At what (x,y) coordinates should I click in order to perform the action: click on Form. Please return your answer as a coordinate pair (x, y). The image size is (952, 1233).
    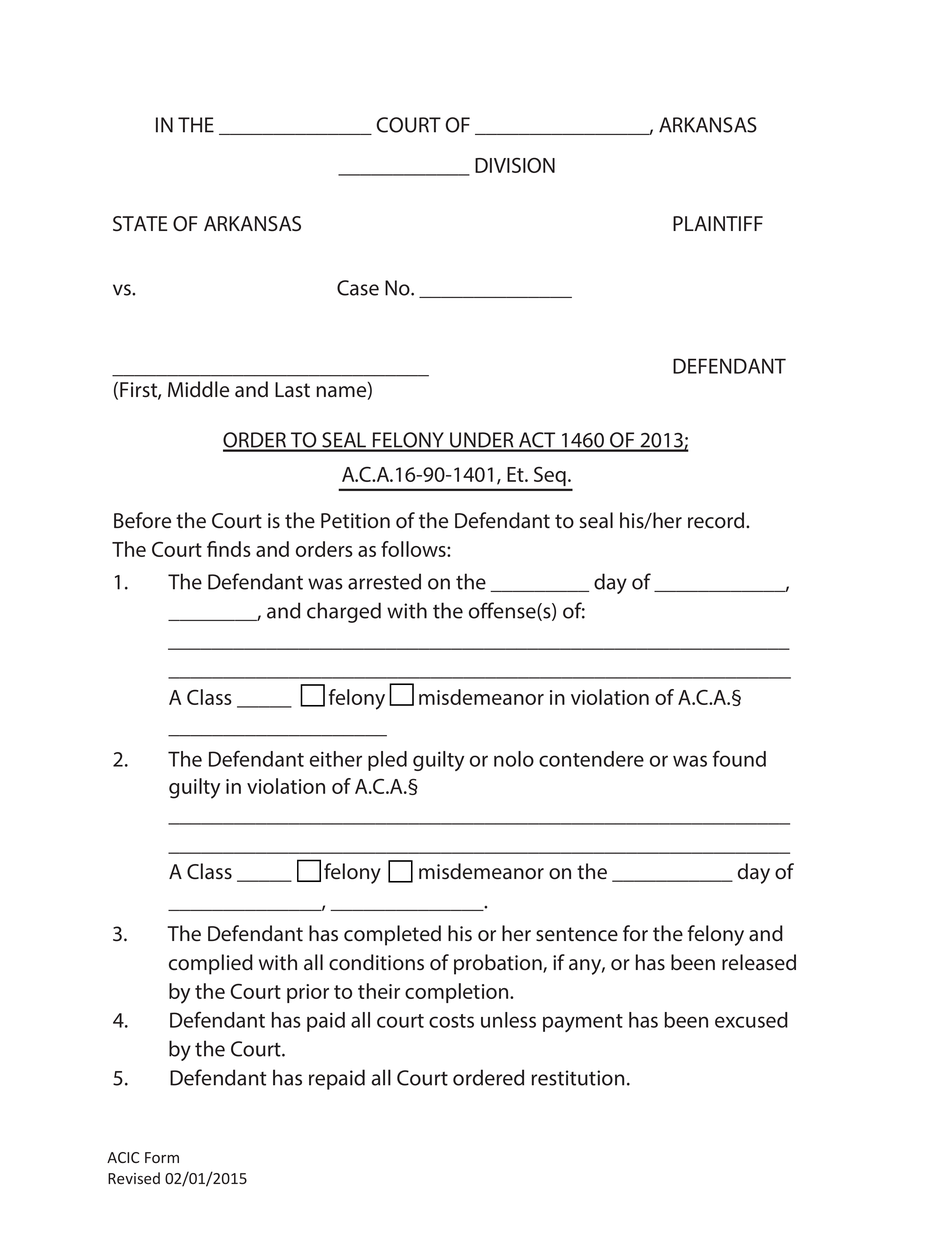
    Looking at the image, I should click on (162, 1157).
